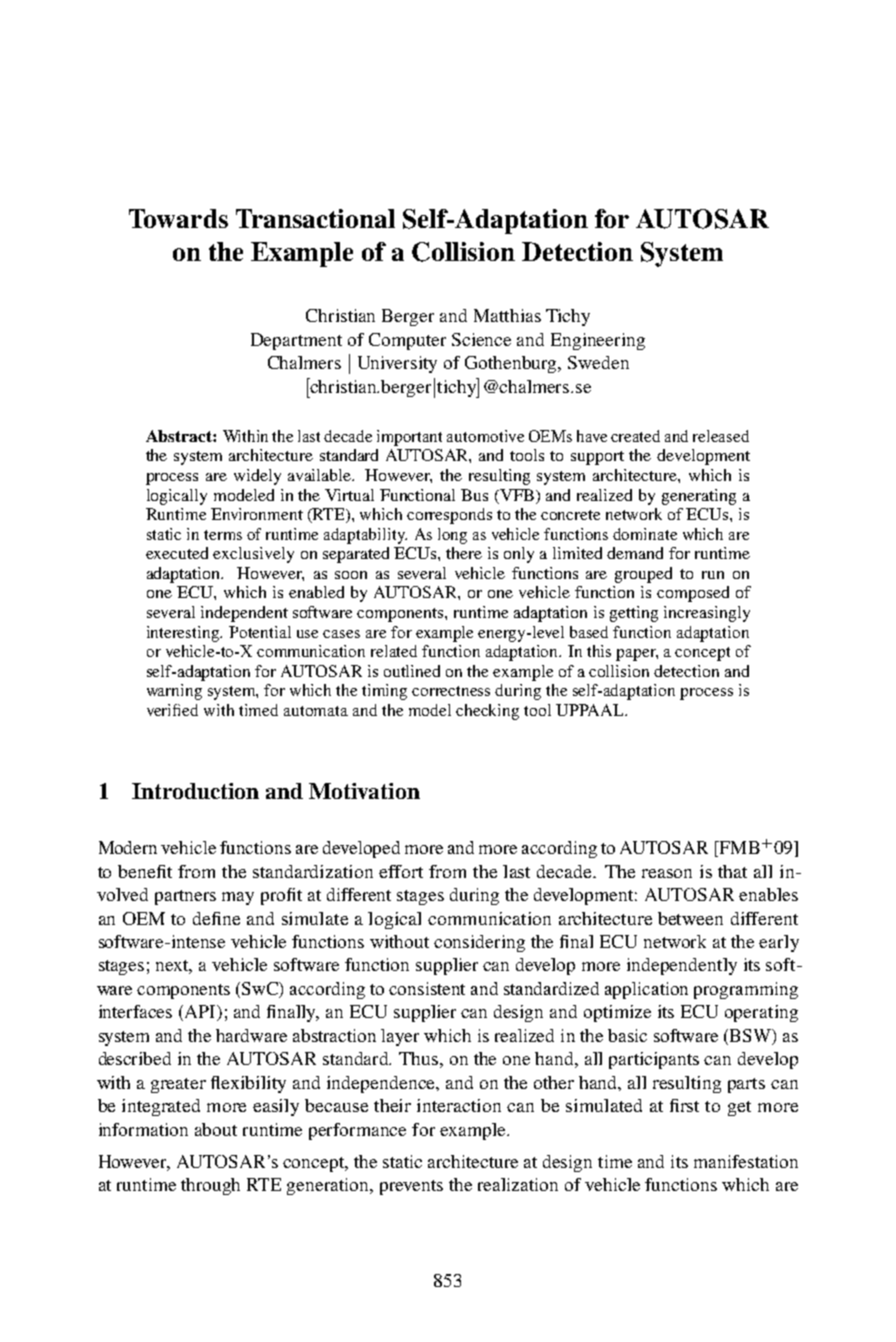  What do you see at coordinates (178, 218) in the screenshot?
I see `Towards` at bounding box center [178, 218].
